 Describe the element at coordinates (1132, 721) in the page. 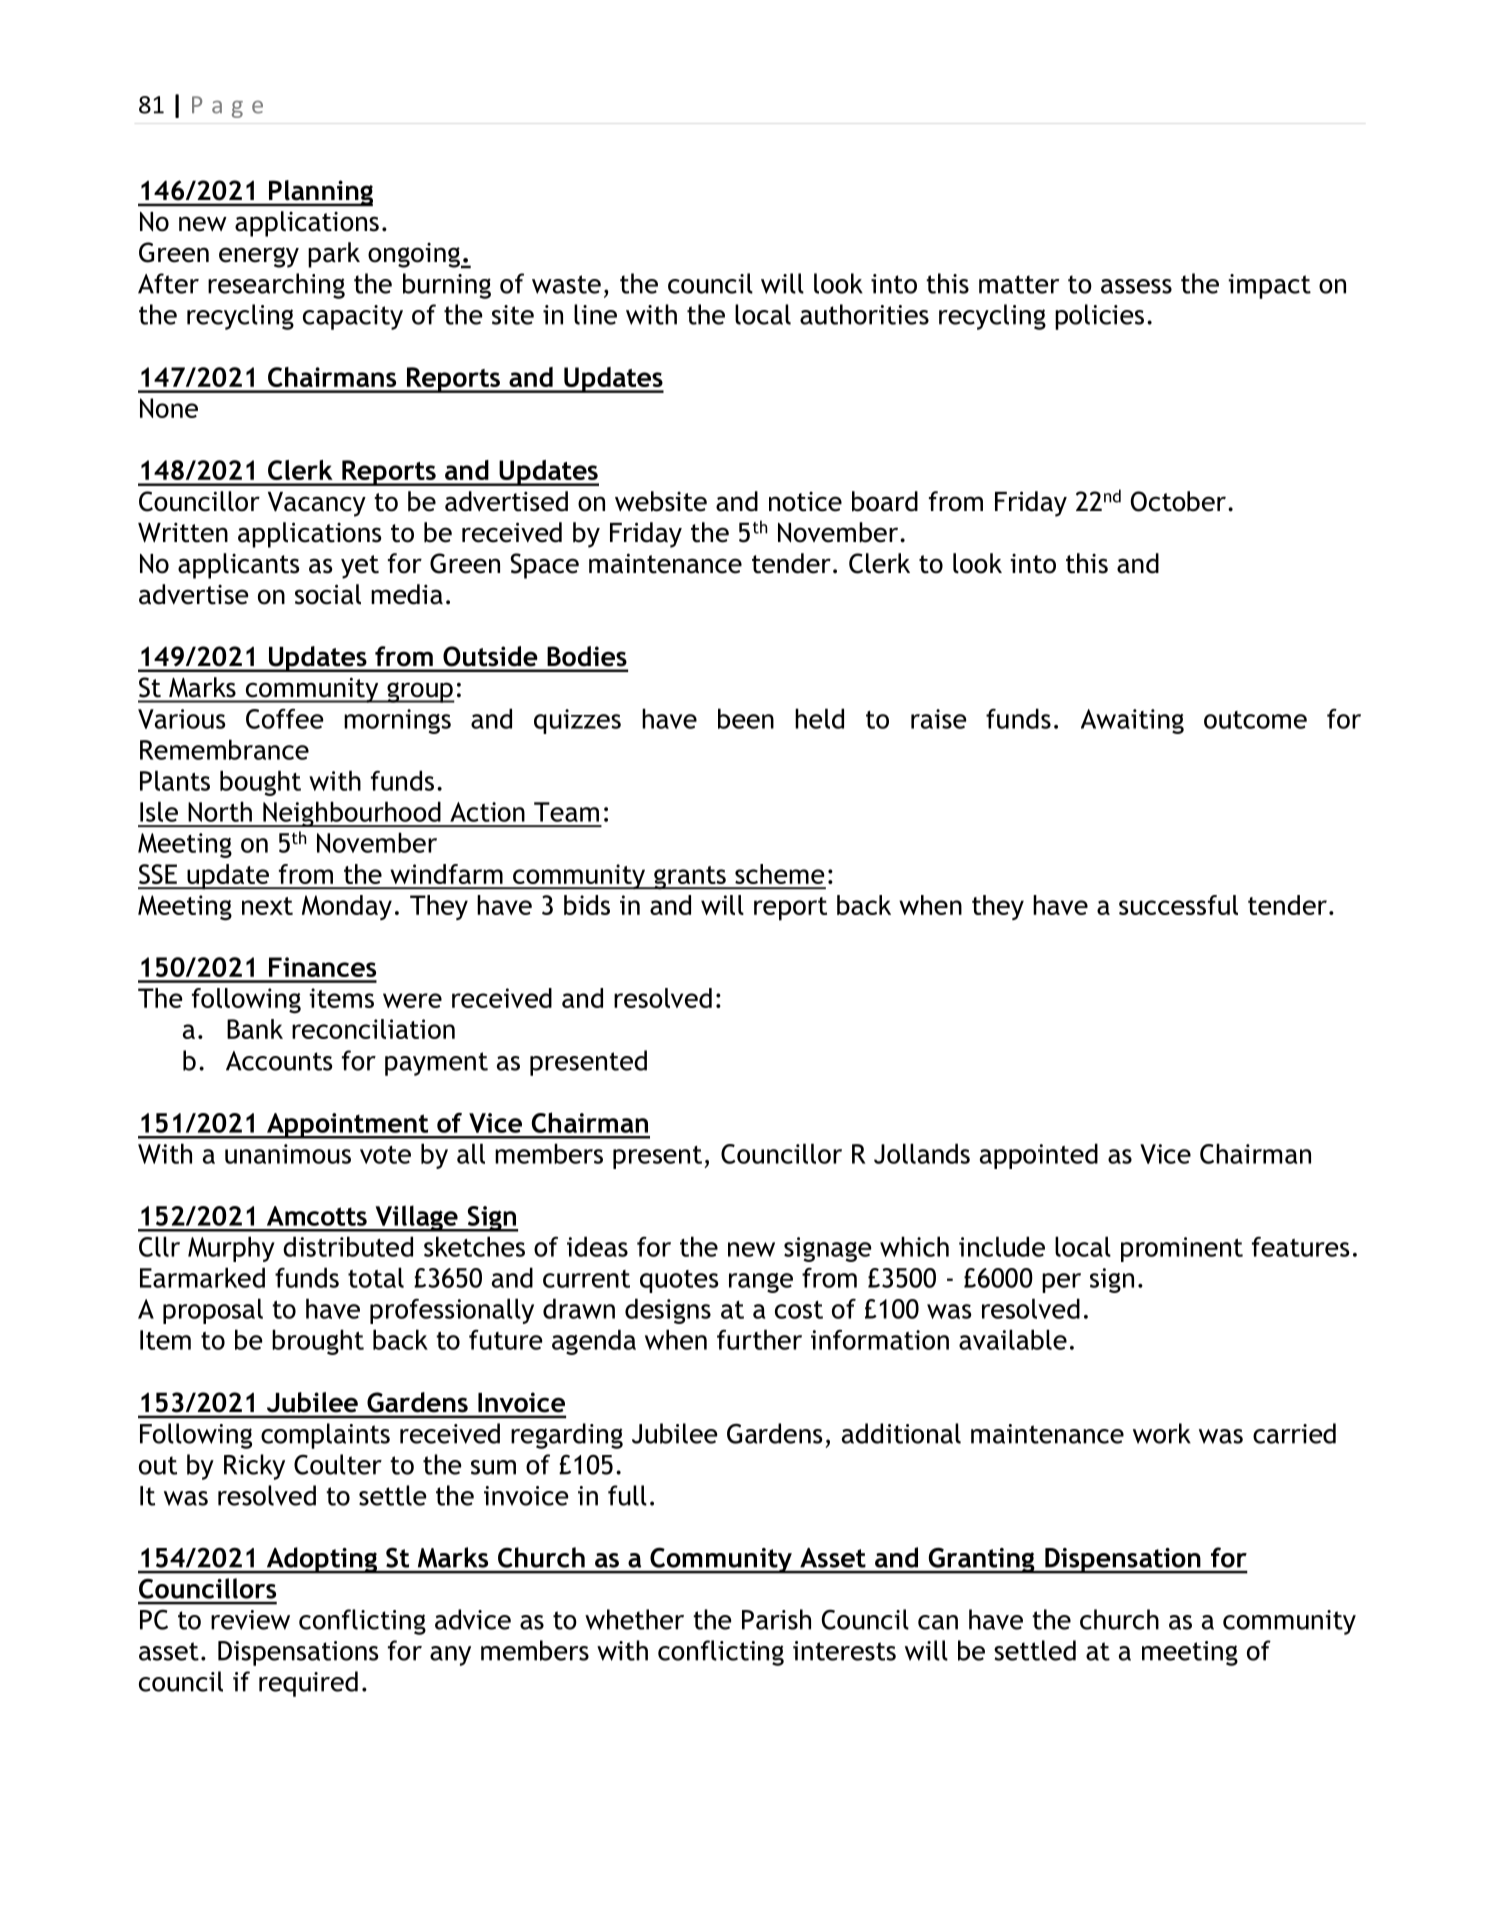

I see `Awaiting` at that location.
